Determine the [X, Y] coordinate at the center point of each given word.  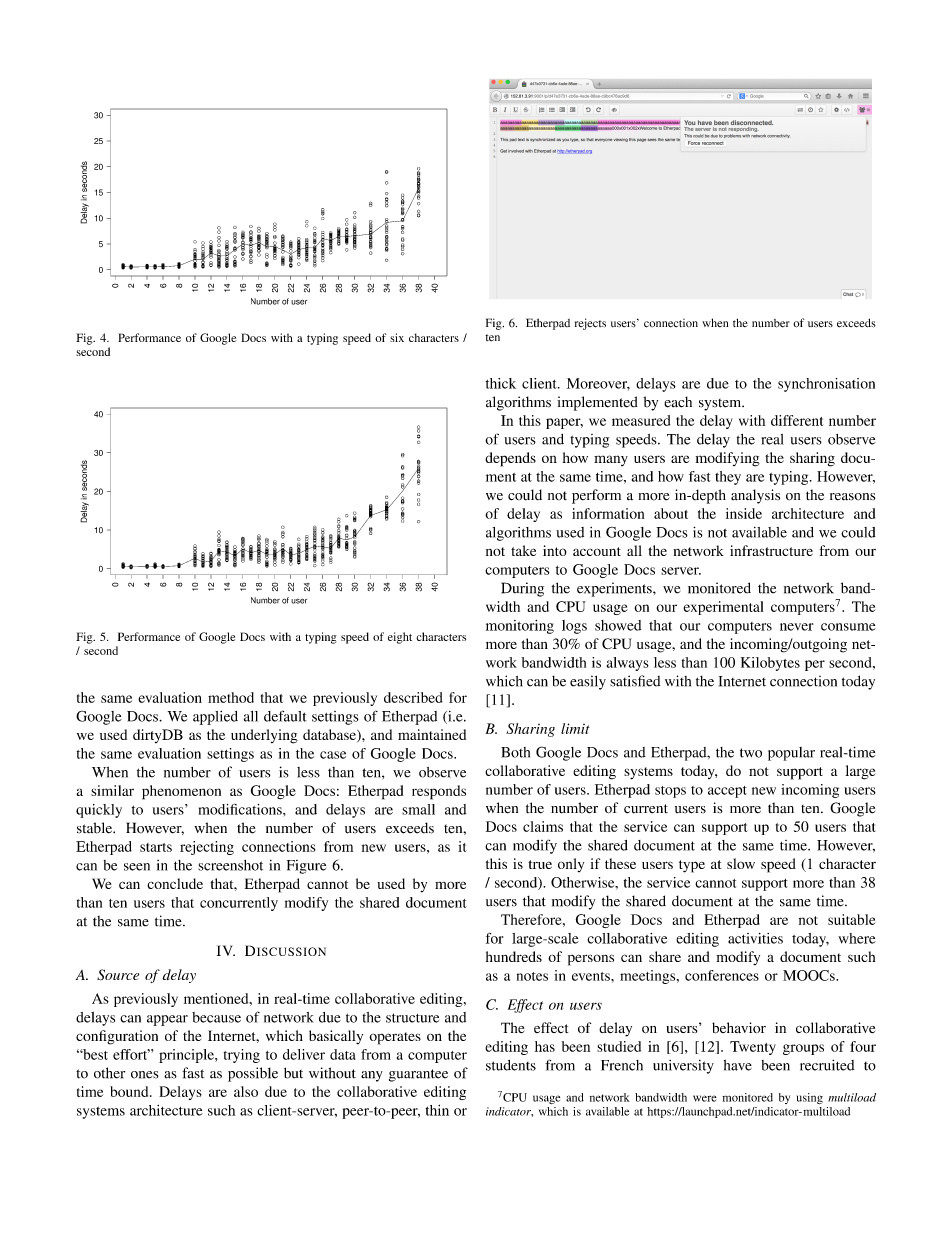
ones [145, 1075]
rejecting [207, 848]
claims [543, 826]
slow [741, 863]
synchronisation [826, 385]
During [522, 589]
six [397, 337]
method [231, 697]
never [797, 627]
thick [501, 383]
